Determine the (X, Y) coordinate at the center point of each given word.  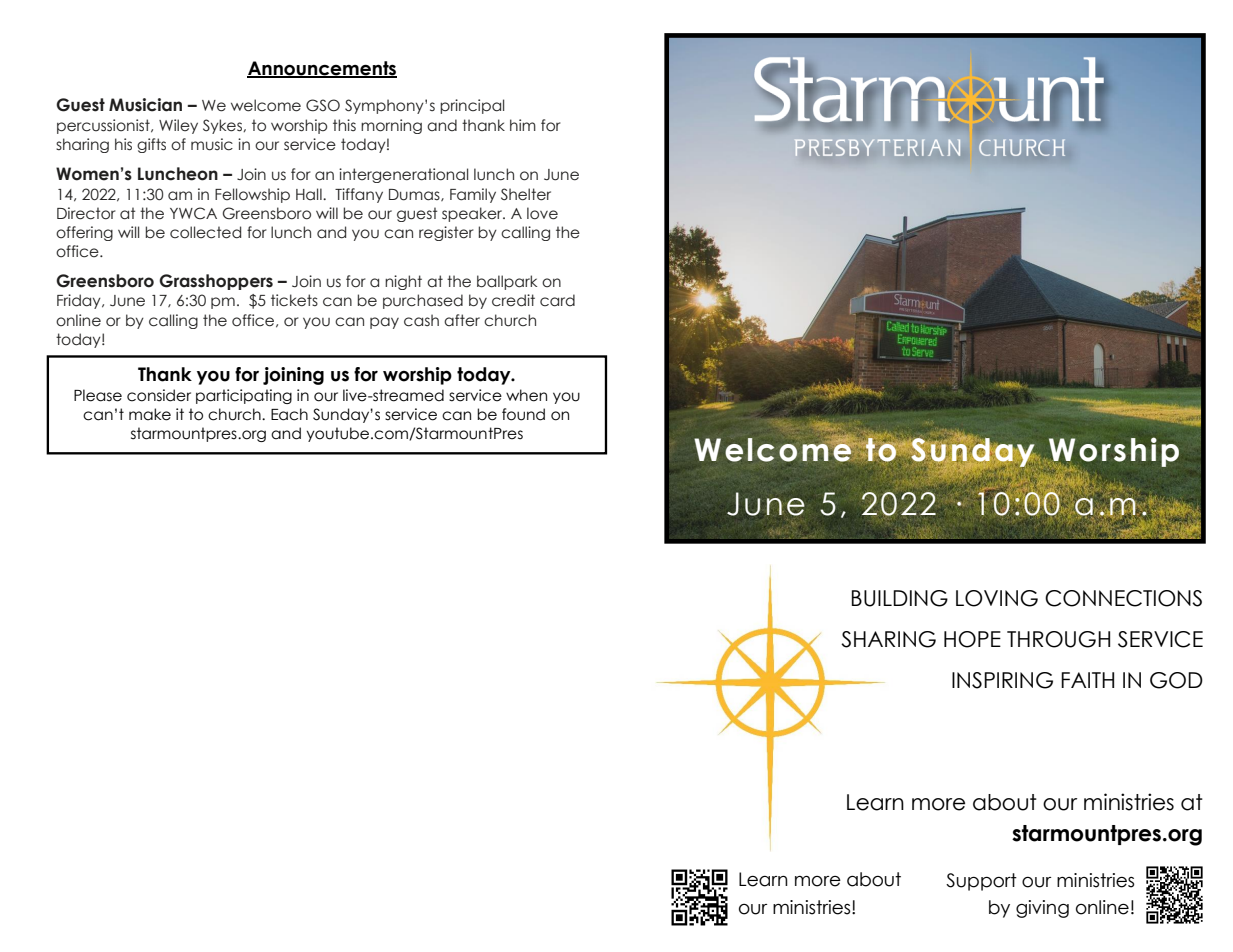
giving (1042, 909)
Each (289, 414)
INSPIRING (1002, 680)
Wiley (178, 126)
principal (472, 106)
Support (981, 882)
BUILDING (900, 598)
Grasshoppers (216, 282)
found (523, 414)
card (557, 300)
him (523, 125)
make (150, 414)
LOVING (997, 598)
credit (513, 300)
